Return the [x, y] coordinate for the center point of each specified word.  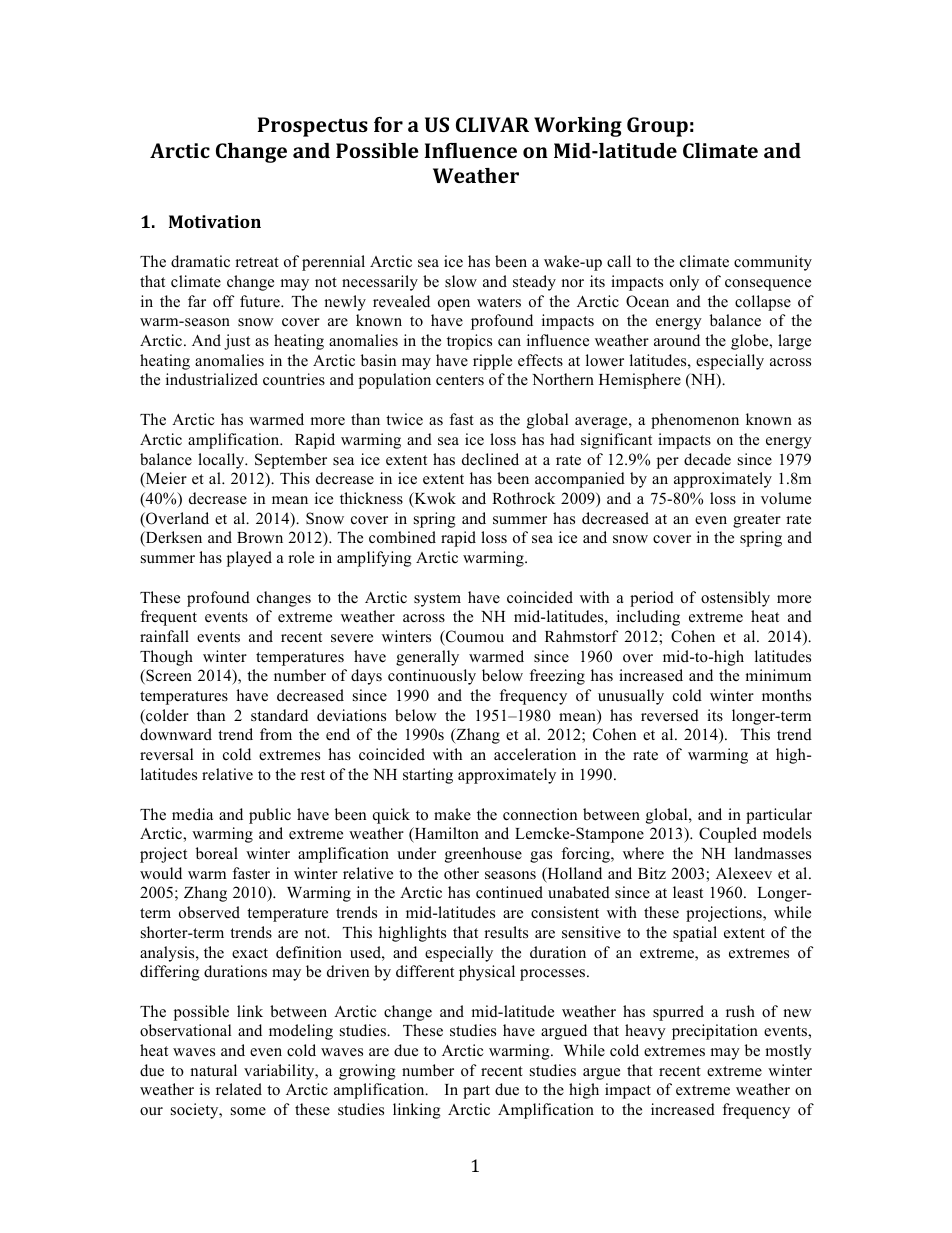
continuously [432, 677]
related [239, 1089]
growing [367, 1072]
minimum [778, 675]
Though [166, 658]
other [461, 873]
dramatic [200, 261]
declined [490, 459]
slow [461, 281]
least [688, 892]
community [773, 263]
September [291, 461]
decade [707, 459]
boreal [217, 853]
